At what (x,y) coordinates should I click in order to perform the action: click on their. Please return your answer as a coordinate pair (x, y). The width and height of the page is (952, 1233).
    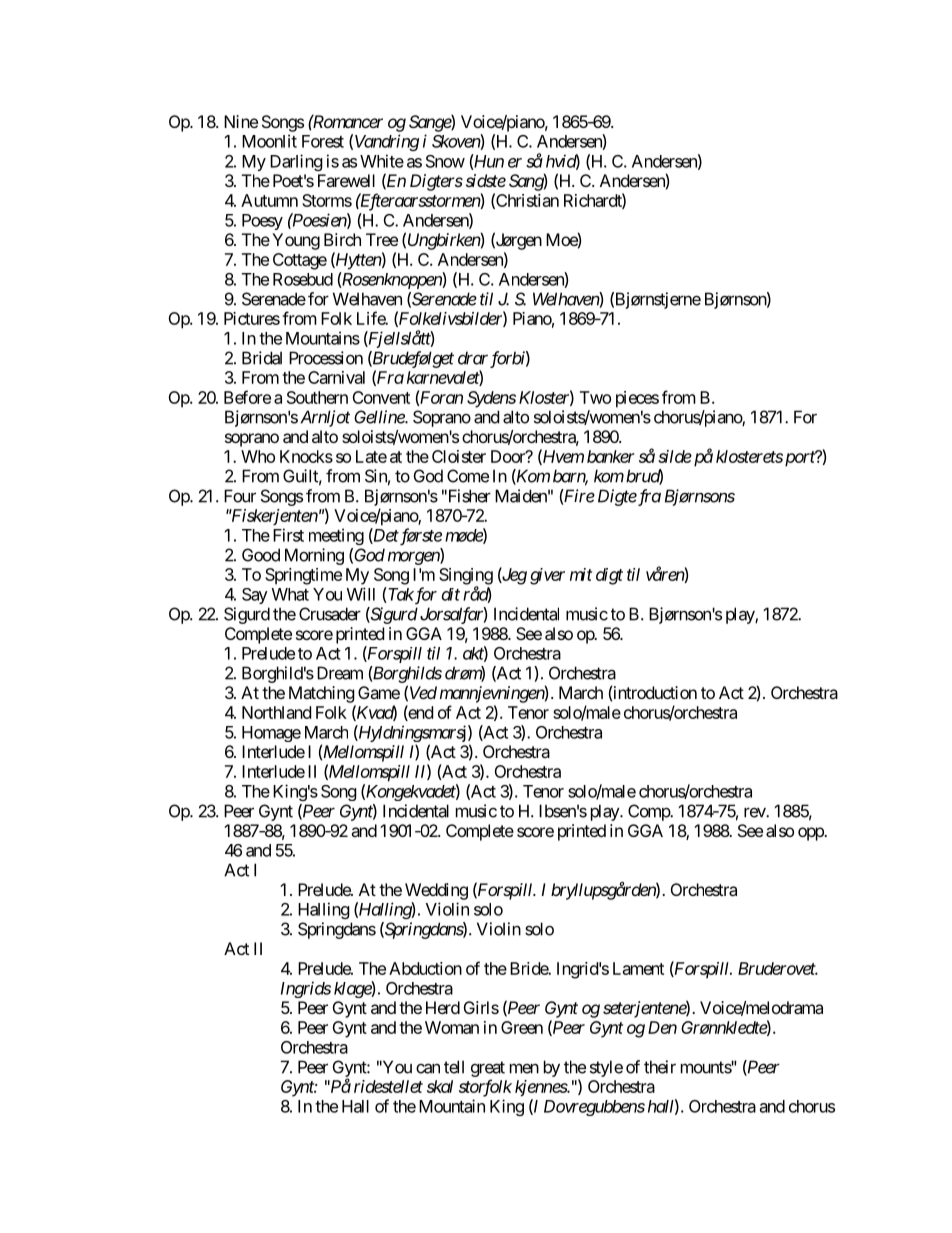
    Looking at the image, I should click on (660, 1067).
